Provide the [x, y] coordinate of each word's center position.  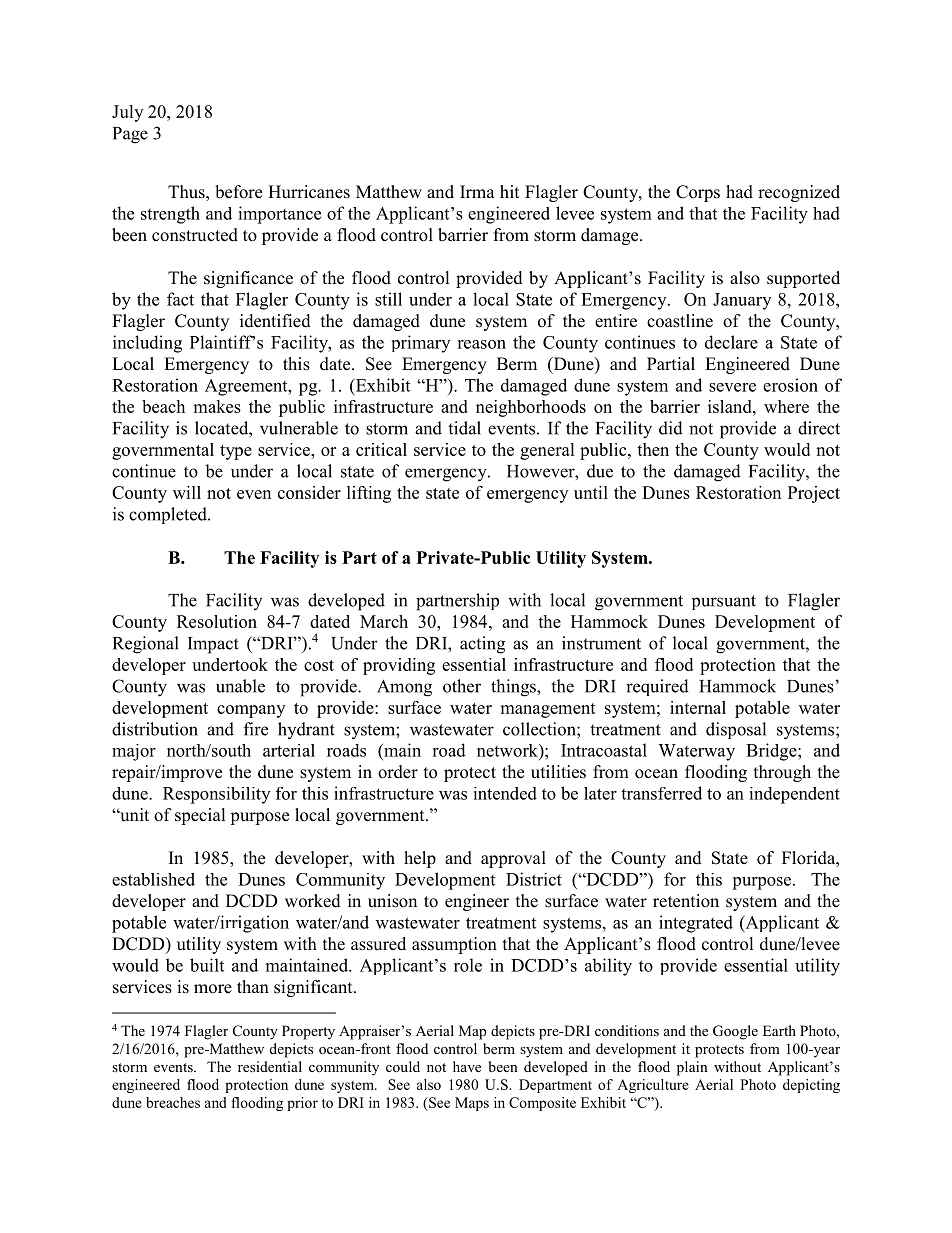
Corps [698, 193]
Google [735, 1032]
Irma [477, 191]
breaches [173, 1102]
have [467, 1066]
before [238, 192]
